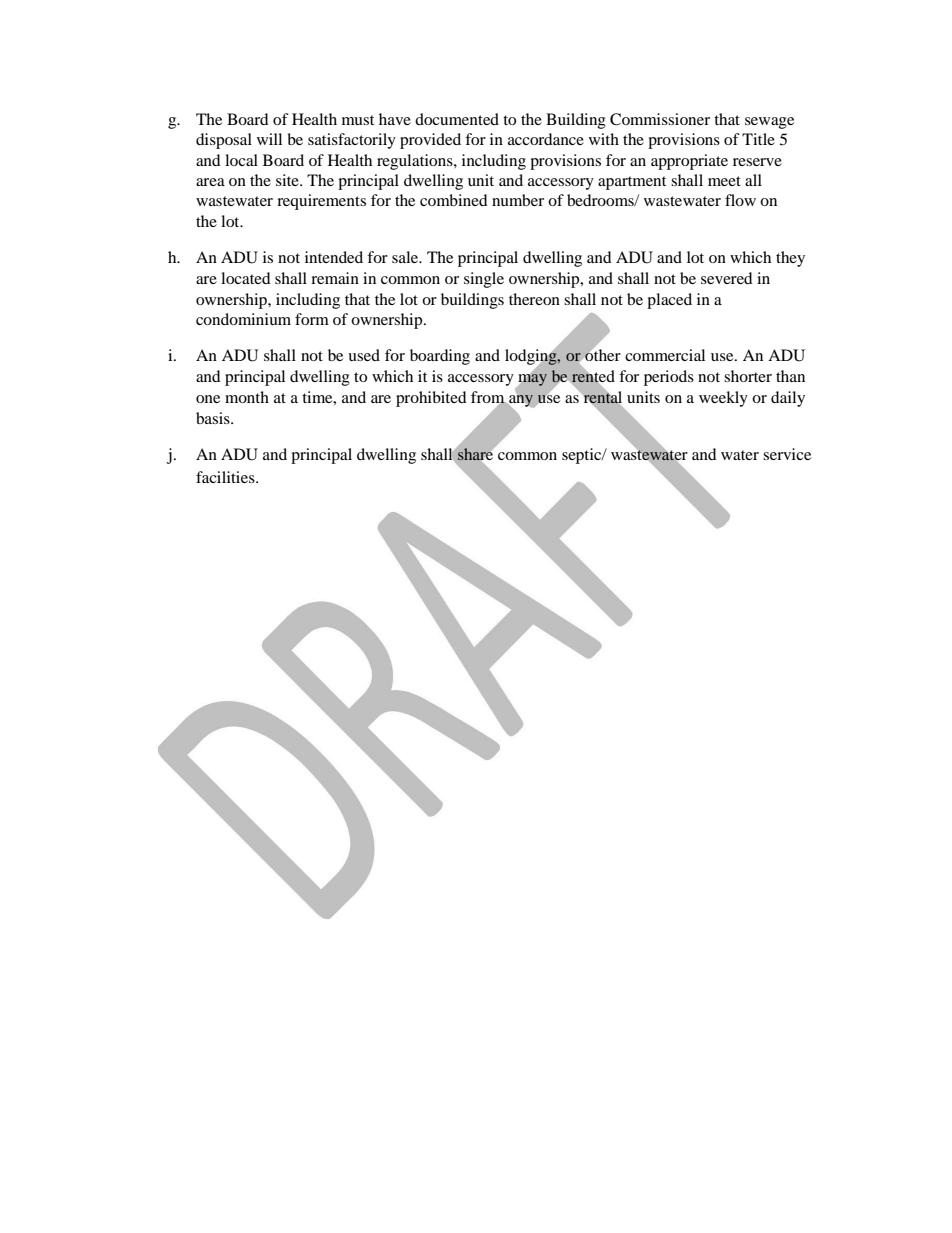 The image size is (952, 1233). Describe the element at coordinates (534, 299) in the image. I see `thereon` at that location.
